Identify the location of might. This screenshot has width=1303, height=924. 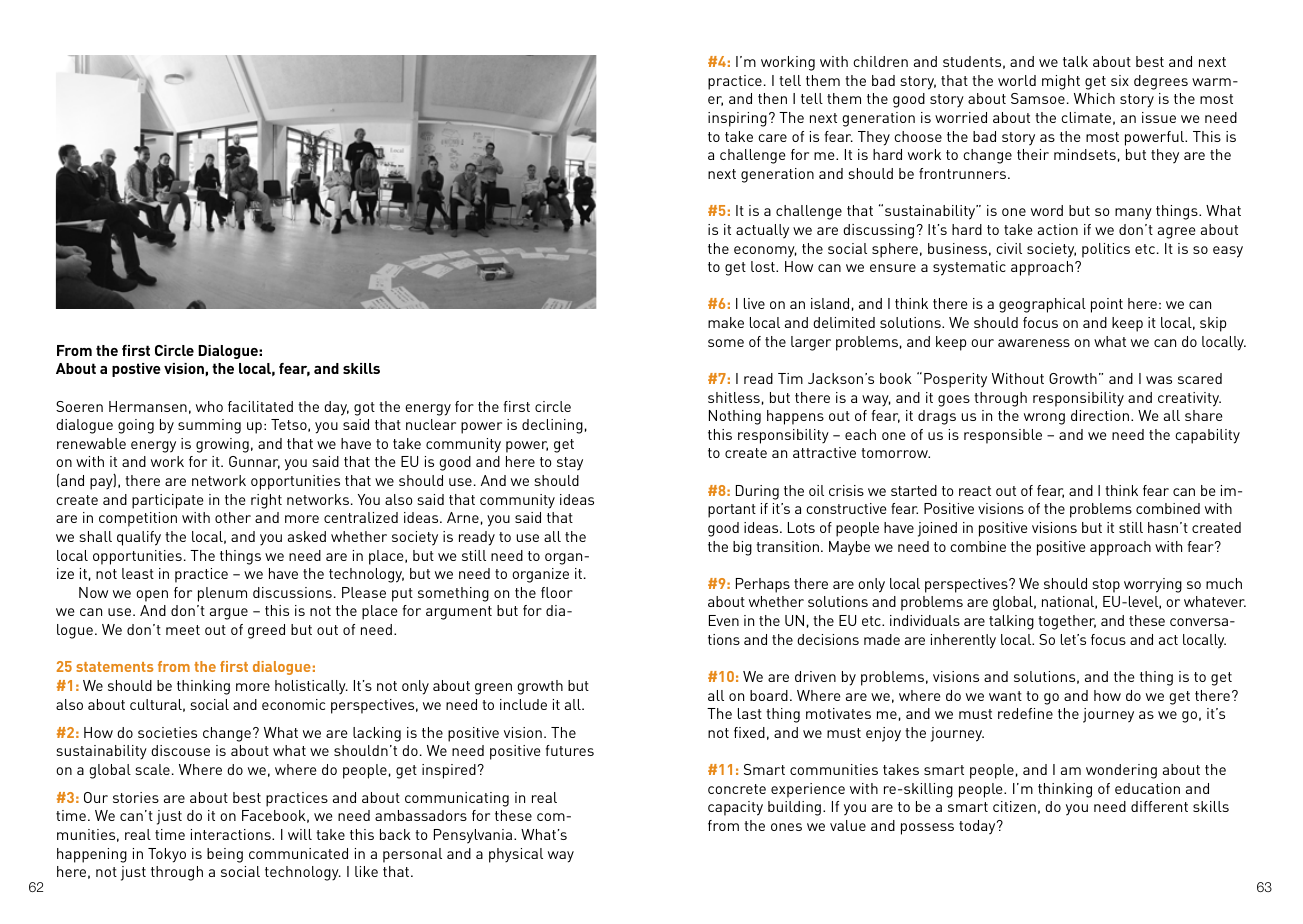
(1061, 82).
